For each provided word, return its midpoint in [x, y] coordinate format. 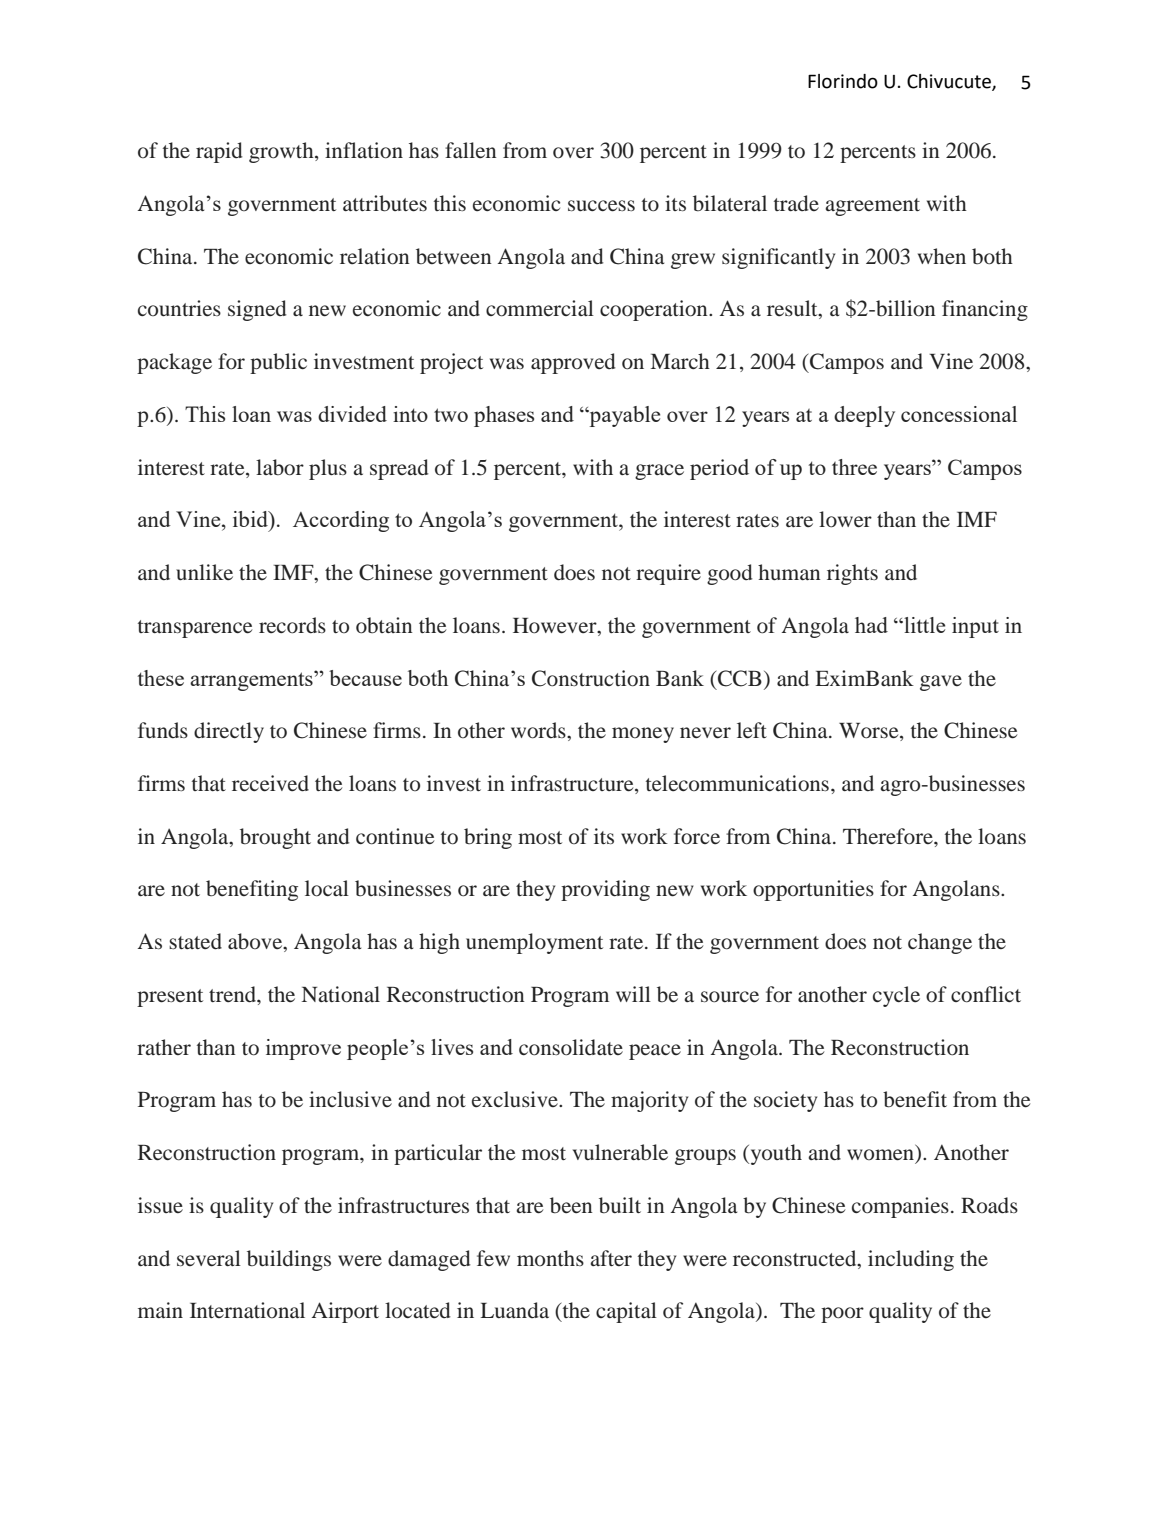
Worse [870, 732]
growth [282, 152]
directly [229, 732]
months [550, 1258]
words [539, 730]
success [601, 206]
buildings [289, 1260]
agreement [872, 207]
